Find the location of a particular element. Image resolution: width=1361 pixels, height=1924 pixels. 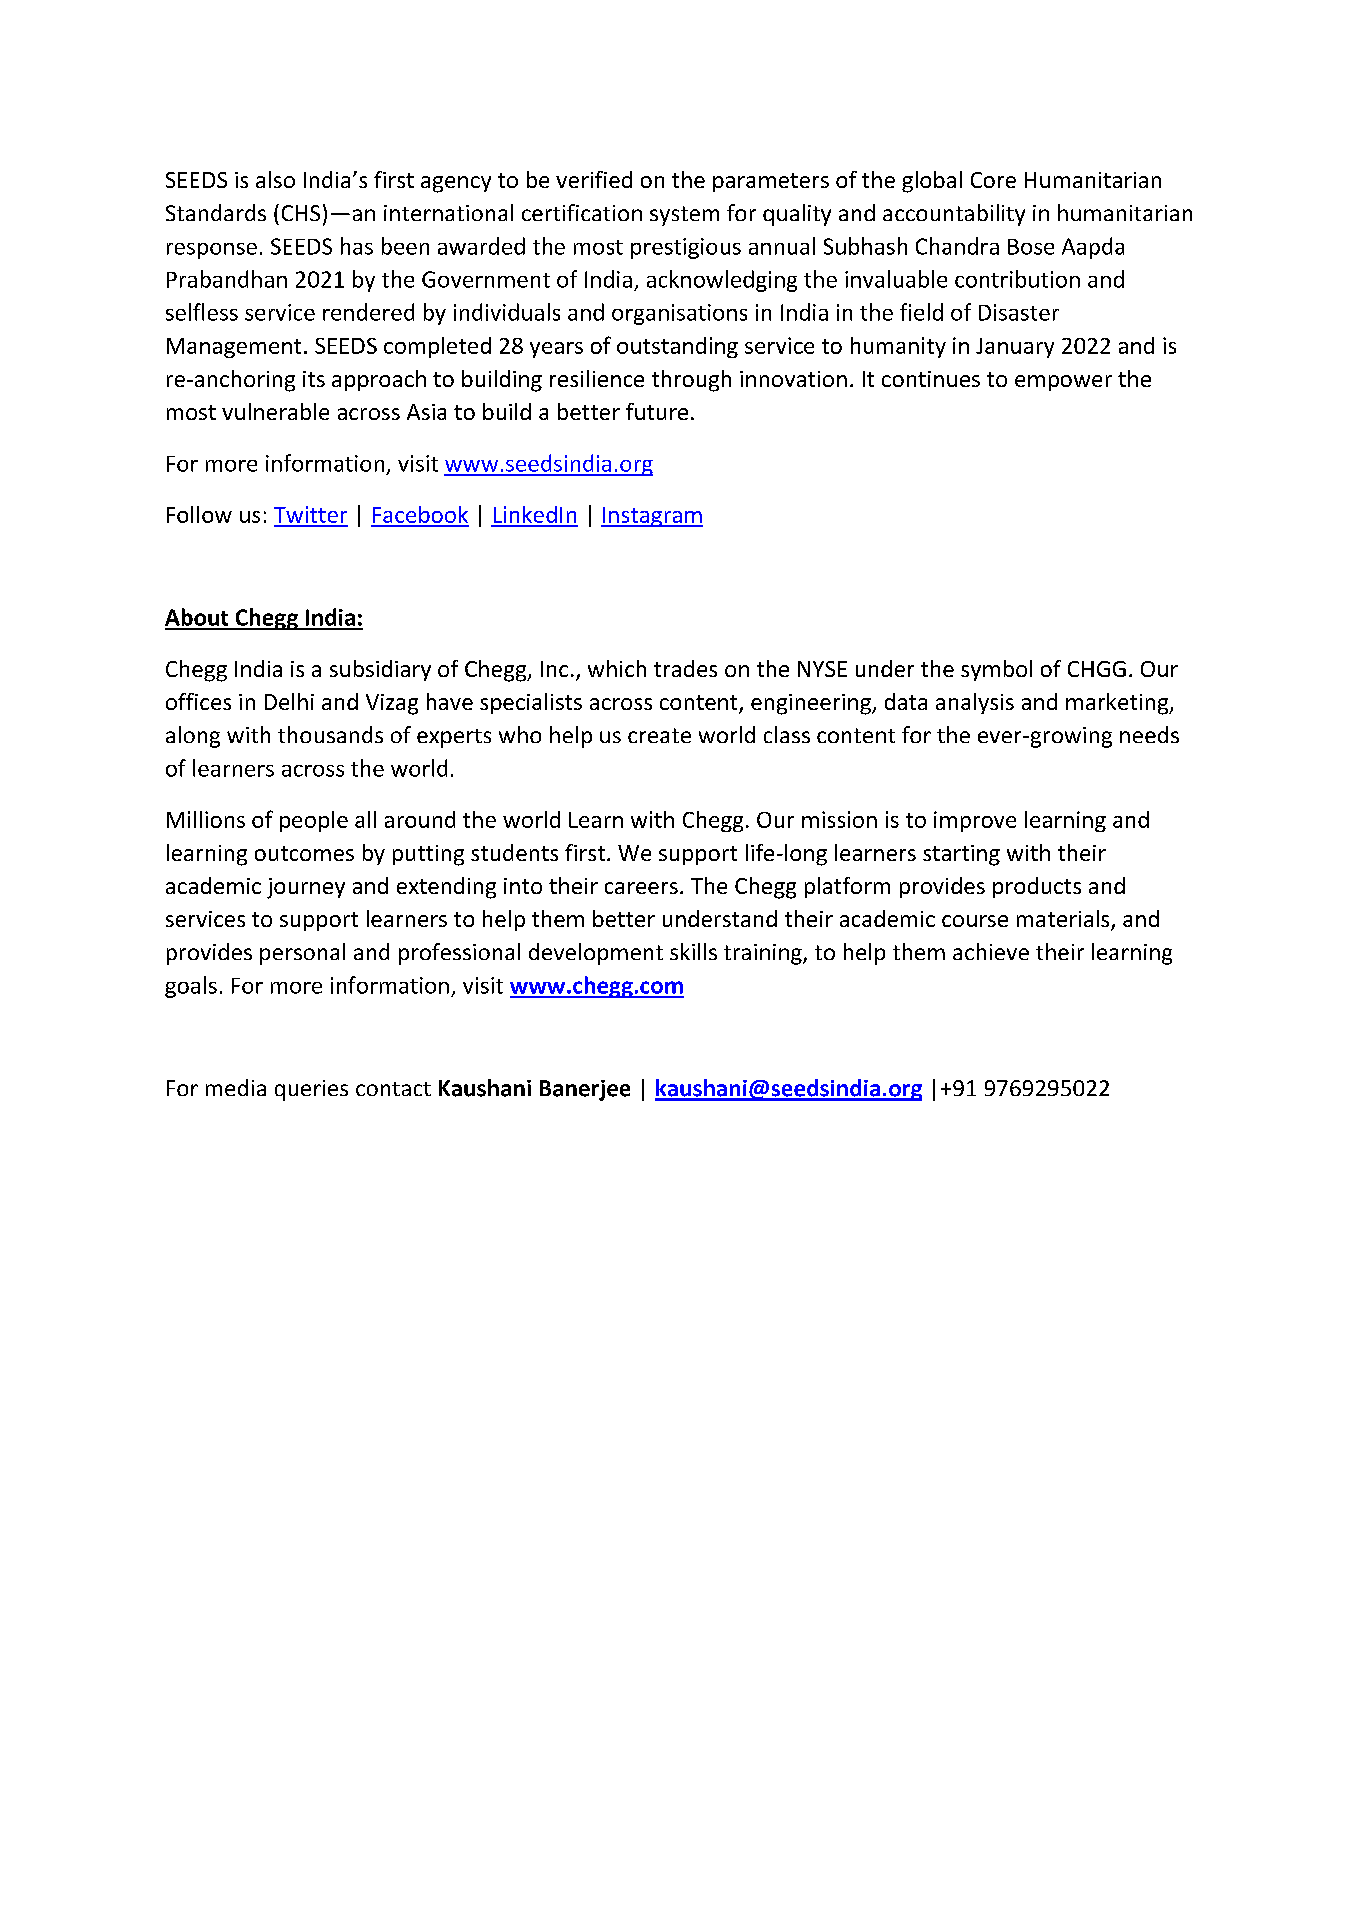

outcomes is located at coordinates (304, 853).
